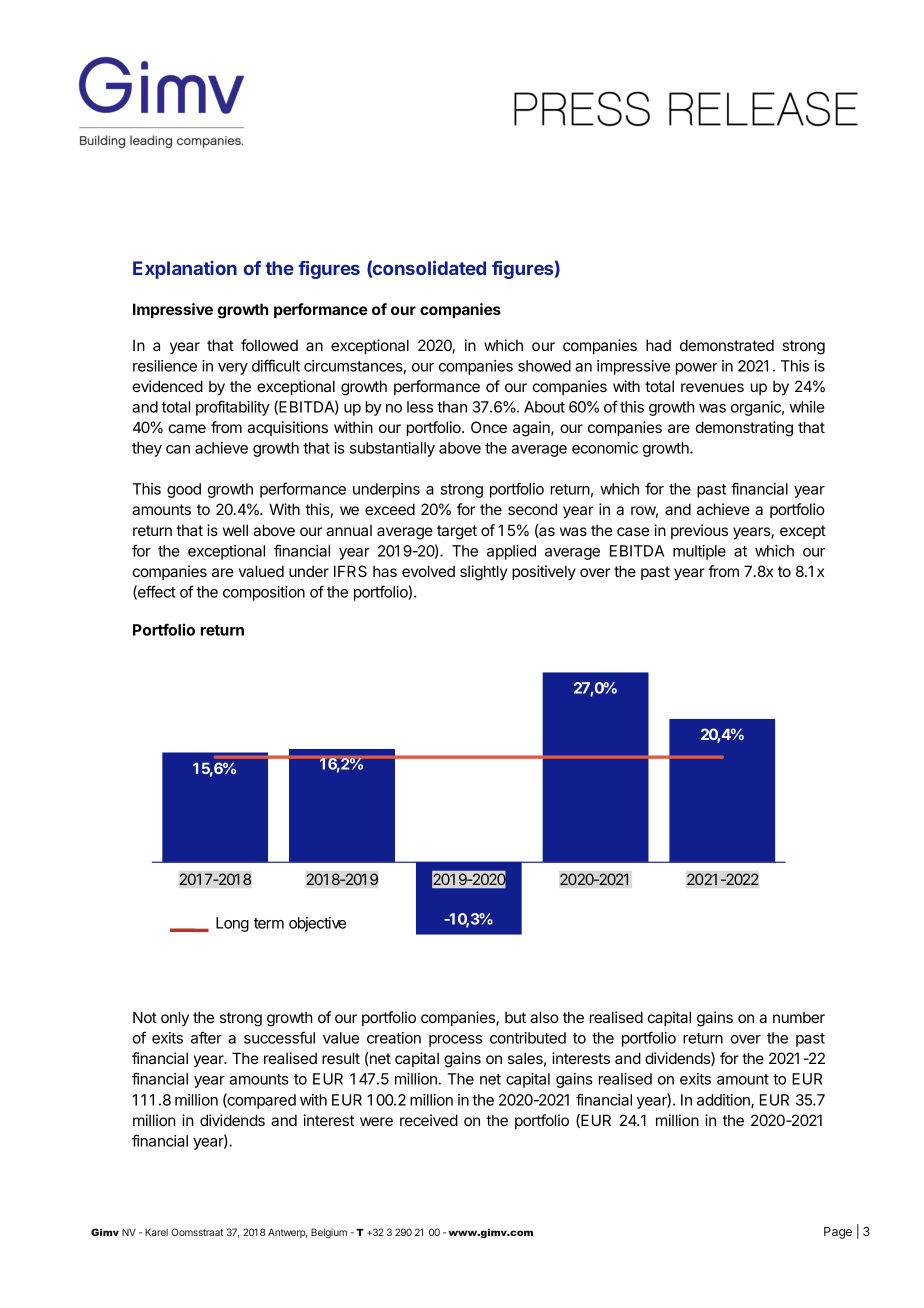  What do you see at coordinates (484, 573) in the screenshot?
I see `slightly` at bounding box center [484, 573].
